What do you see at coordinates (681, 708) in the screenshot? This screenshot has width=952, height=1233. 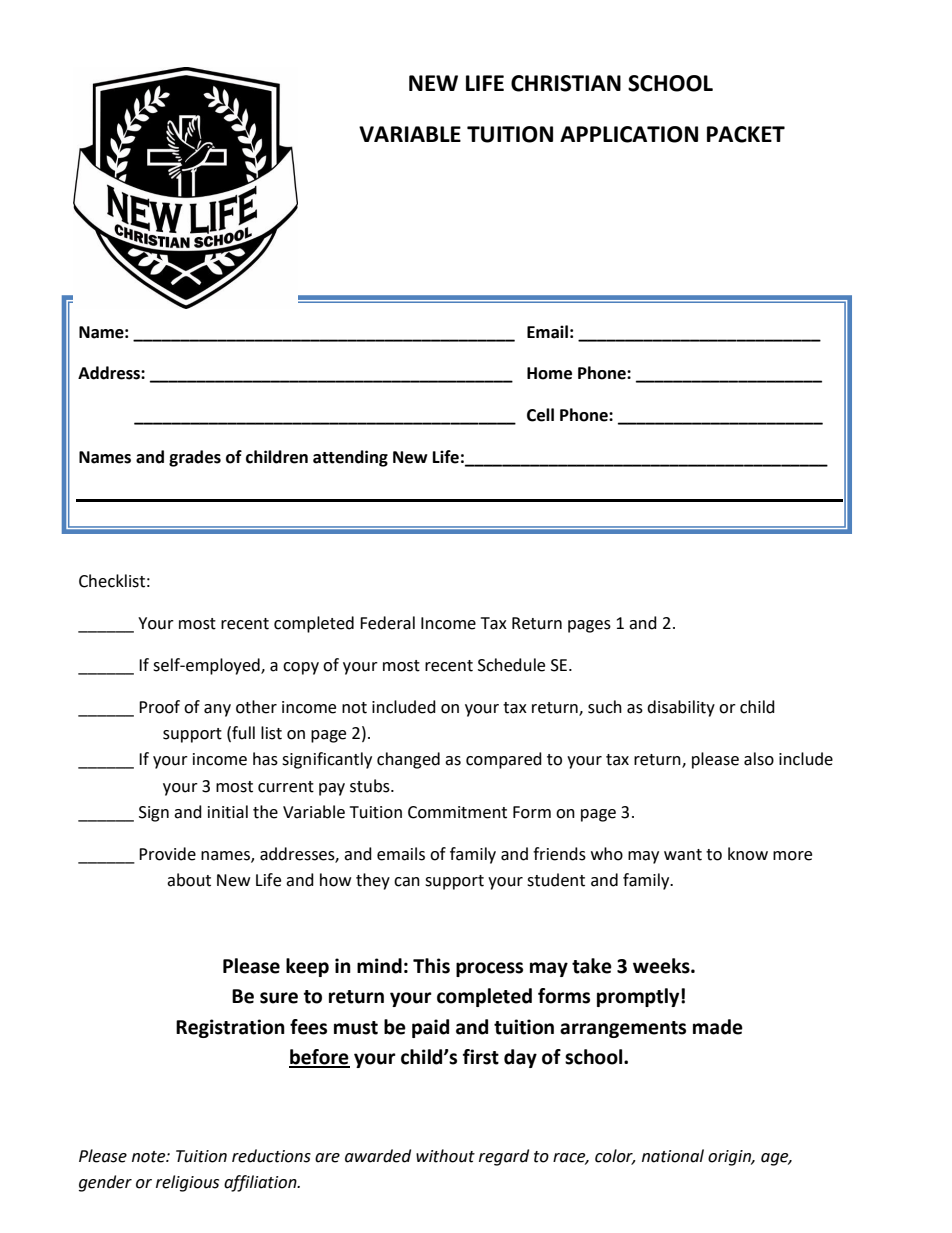 I see `disability` at bounding box center [681, 708].
